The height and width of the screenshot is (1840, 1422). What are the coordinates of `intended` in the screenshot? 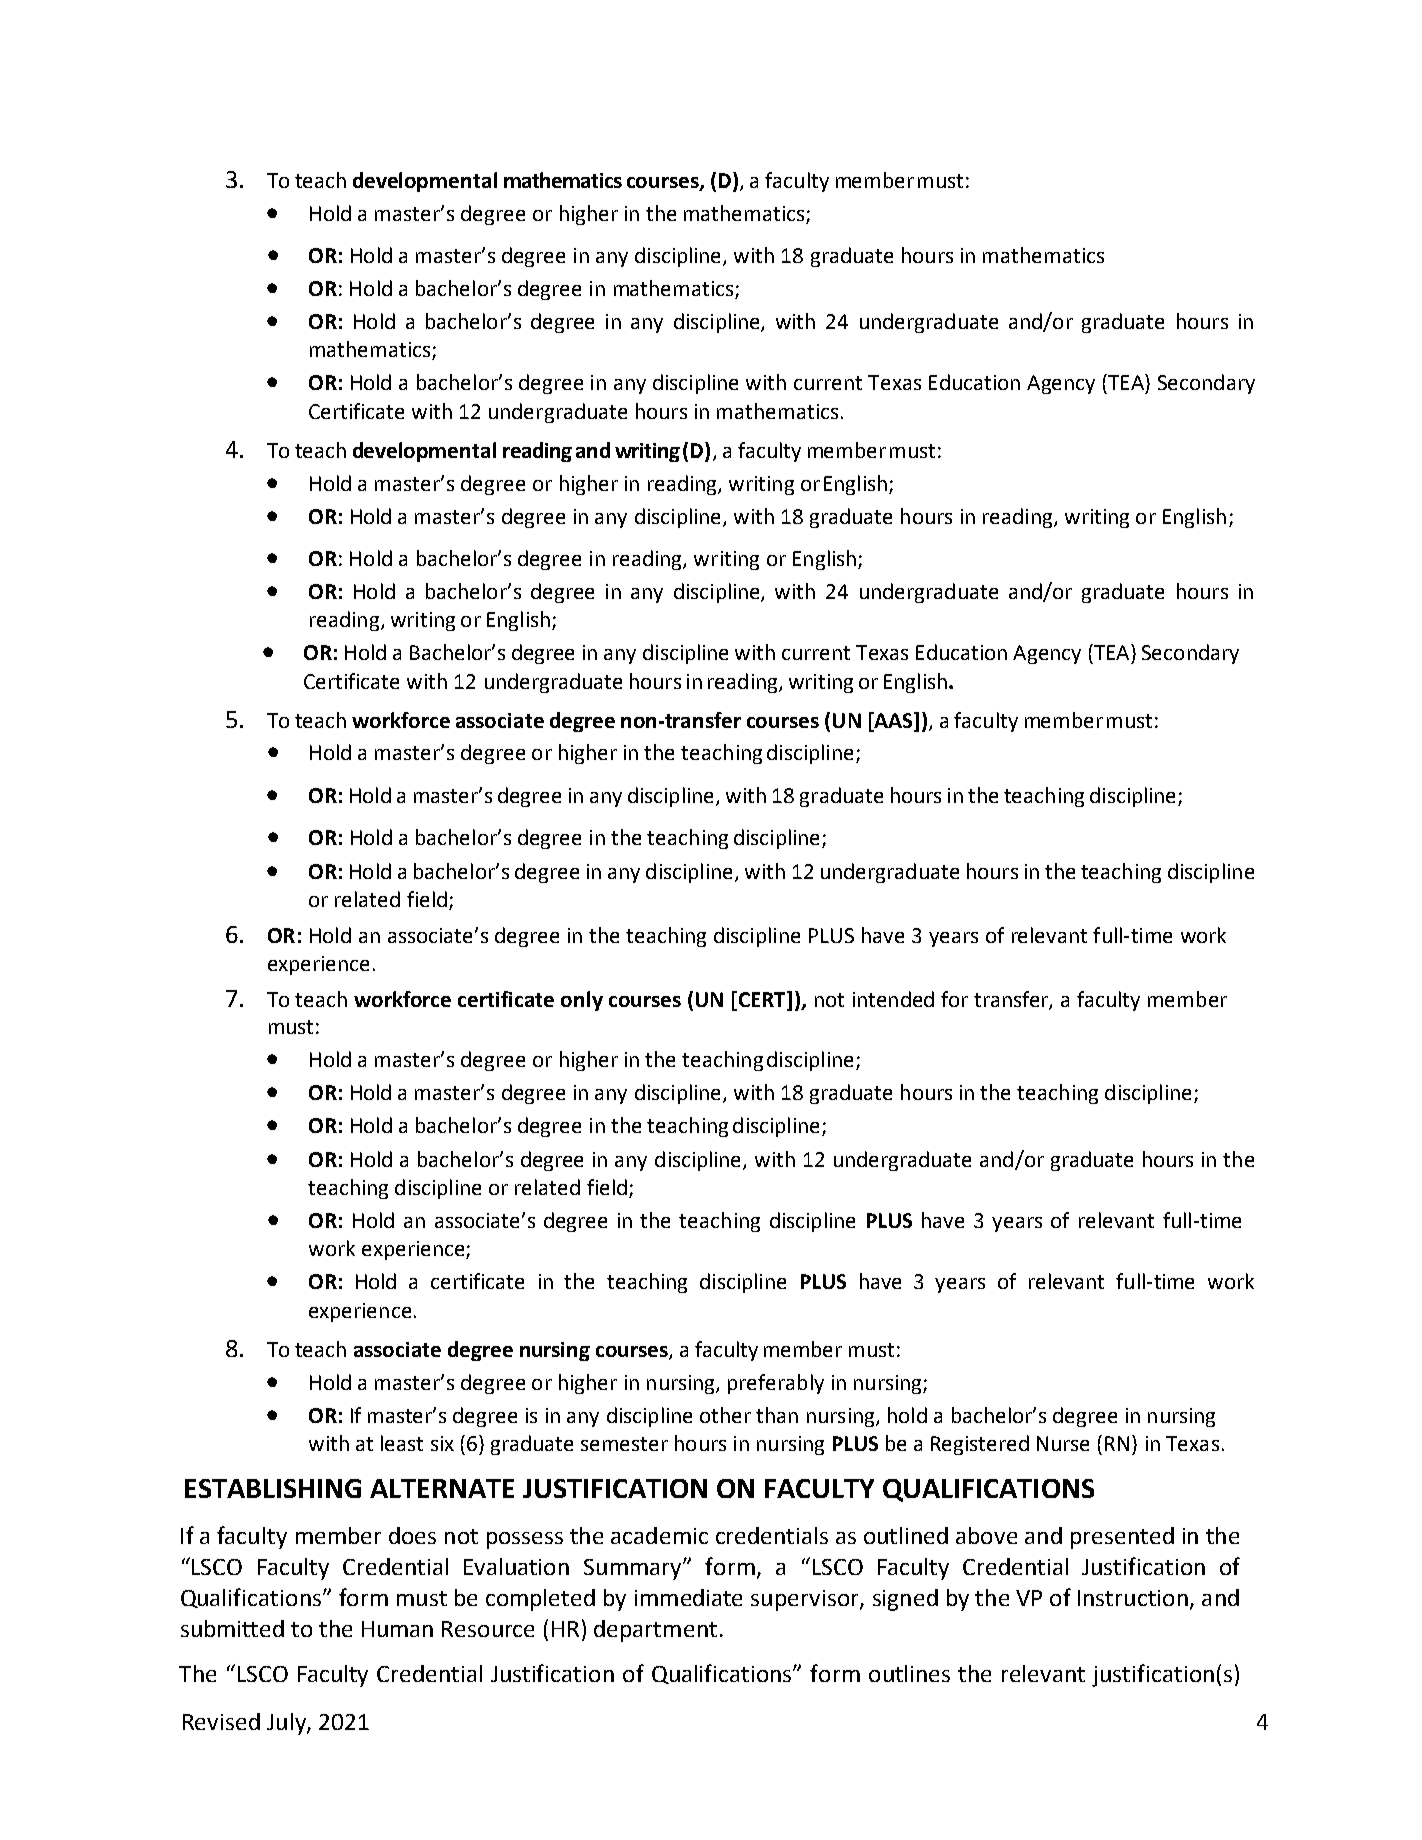 It's located at (893, 999).
